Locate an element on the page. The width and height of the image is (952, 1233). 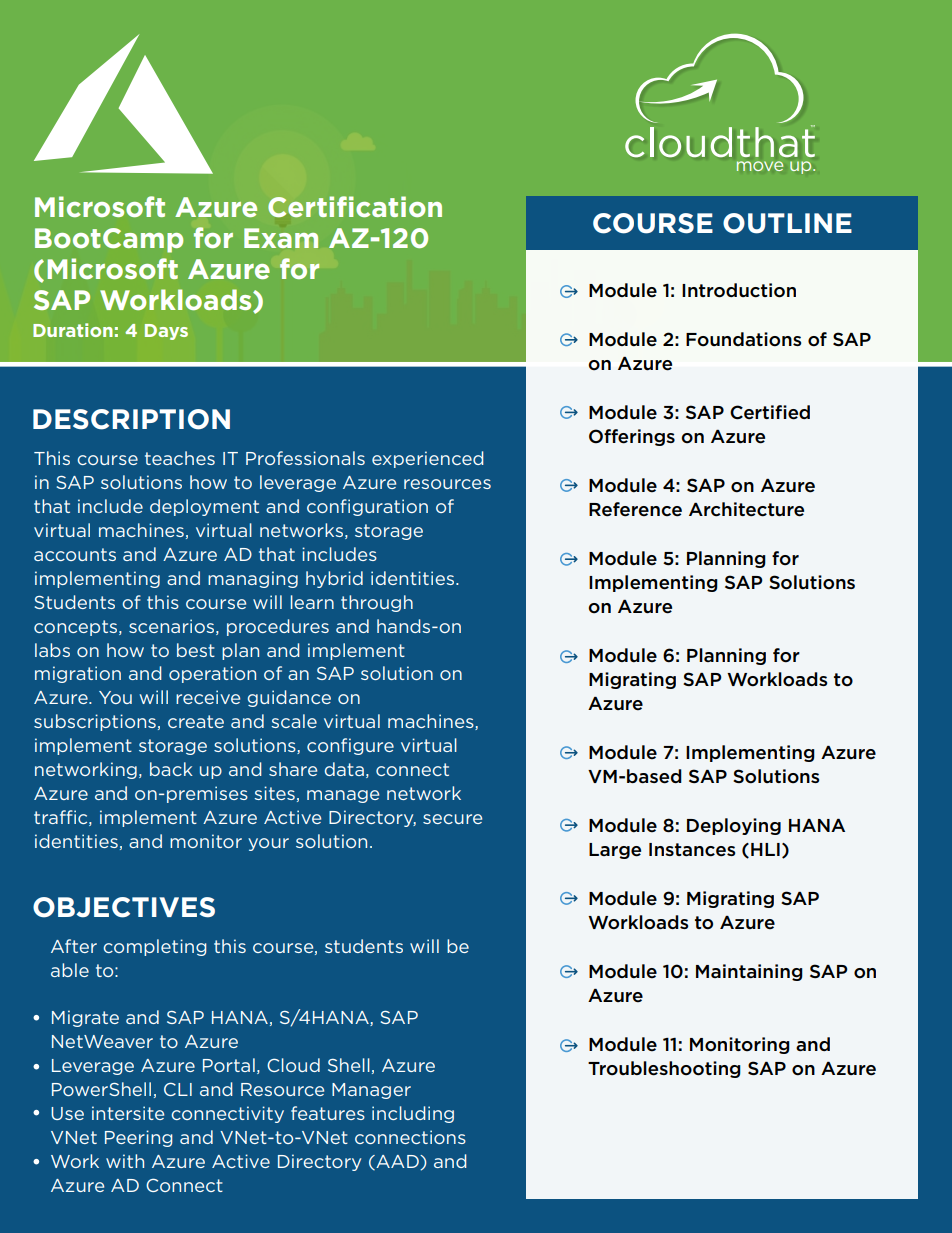
Instances is located at coordinates (692, 850).
